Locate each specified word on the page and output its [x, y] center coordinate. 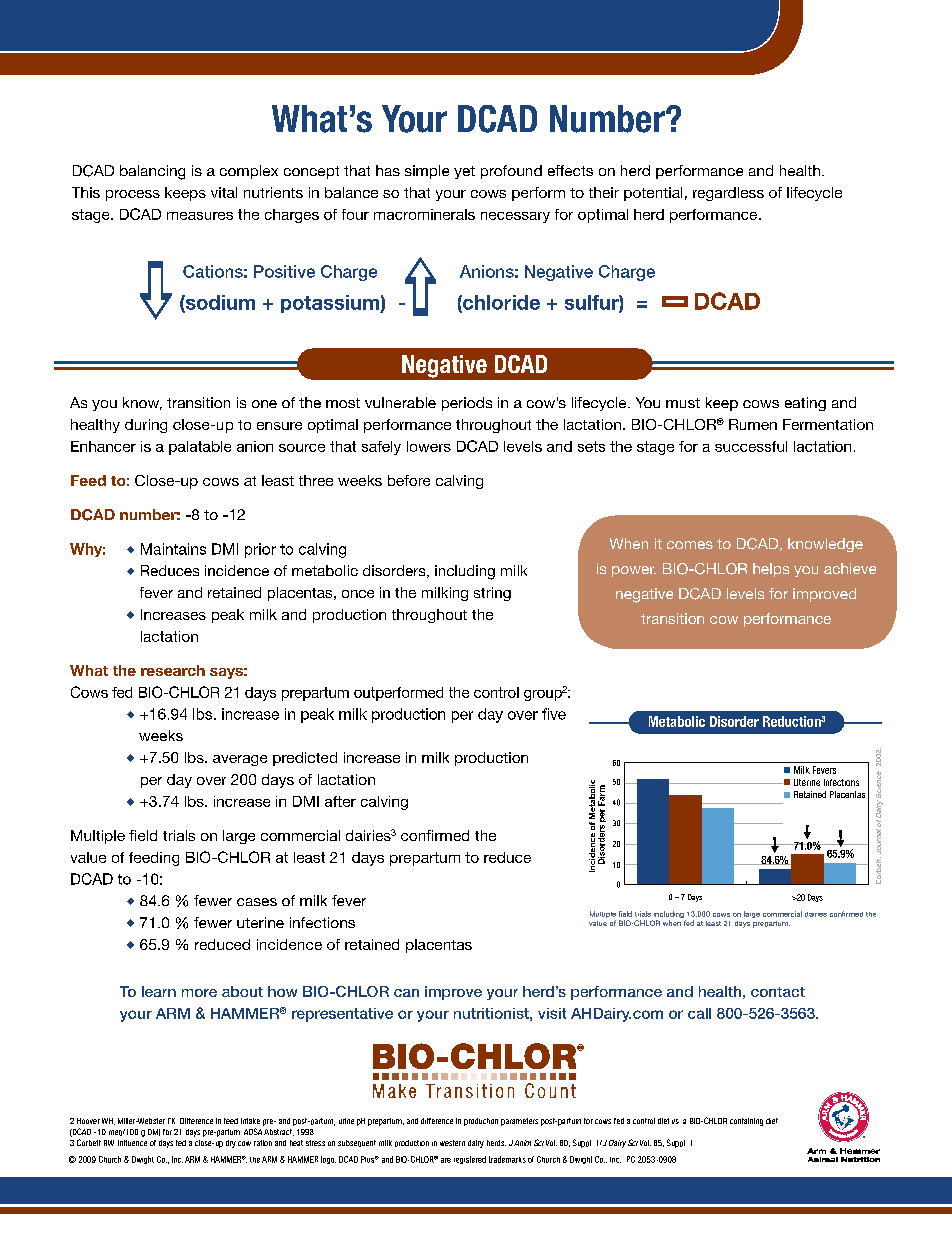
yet [464, 172]
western [452, 1143]
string [492, 594]
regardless [728, 194]
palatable [200, 448]
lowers [429, 446]
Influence [132, 1143]
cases [257, 902]
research [173, 670]
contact [778, 992]
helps [771, 570]
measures [200, 216]
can [406, 993]
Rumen [753, 424]
